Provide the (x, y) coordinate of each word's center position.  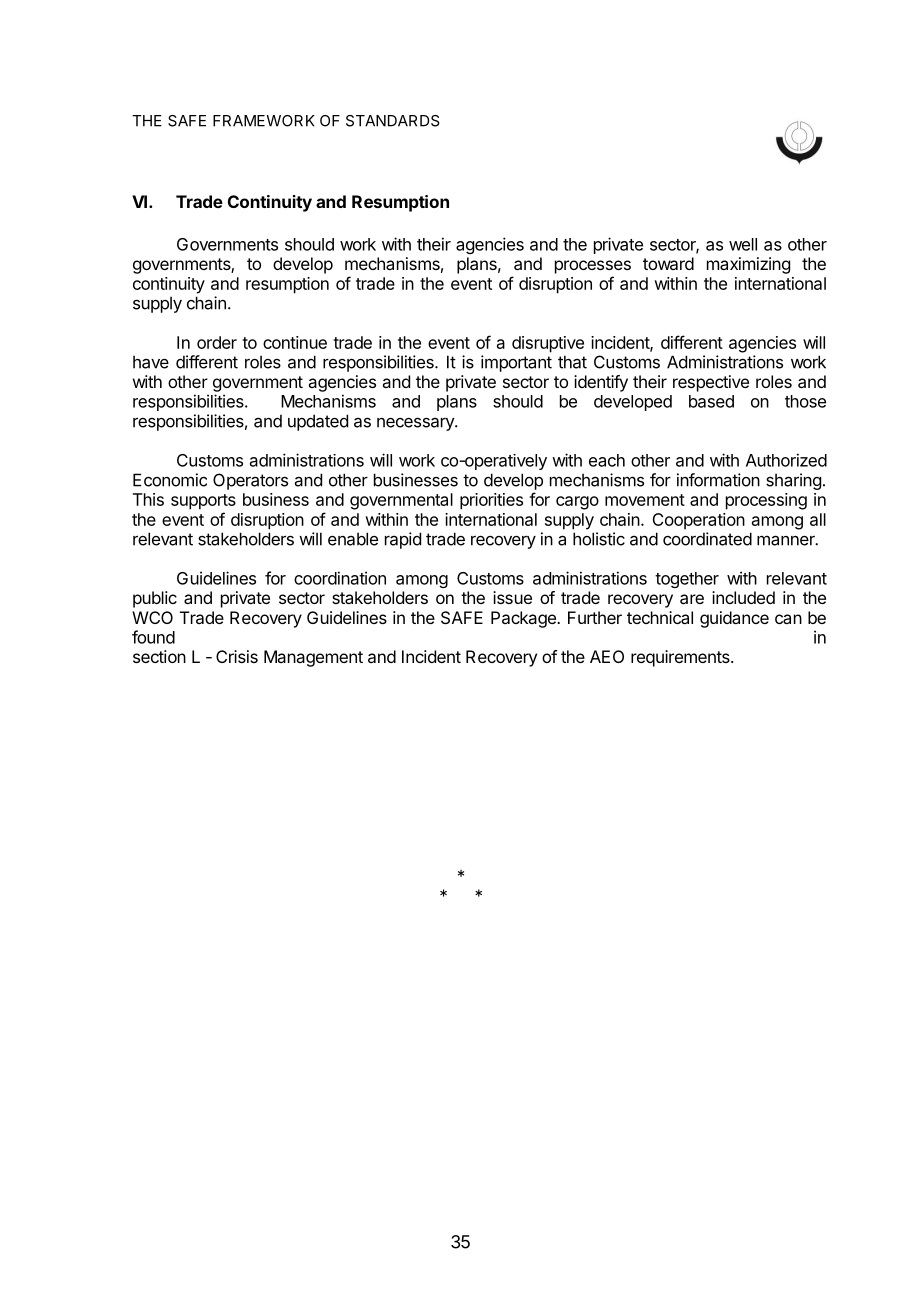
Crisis (237, 656)
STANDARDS (393, 121)
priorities (491, 501)
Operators (250, 481)
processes (593, 267)
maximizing (748, 265)
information (718, 480)
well (743, 244)
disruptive (548, 344)
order (217, 342)
